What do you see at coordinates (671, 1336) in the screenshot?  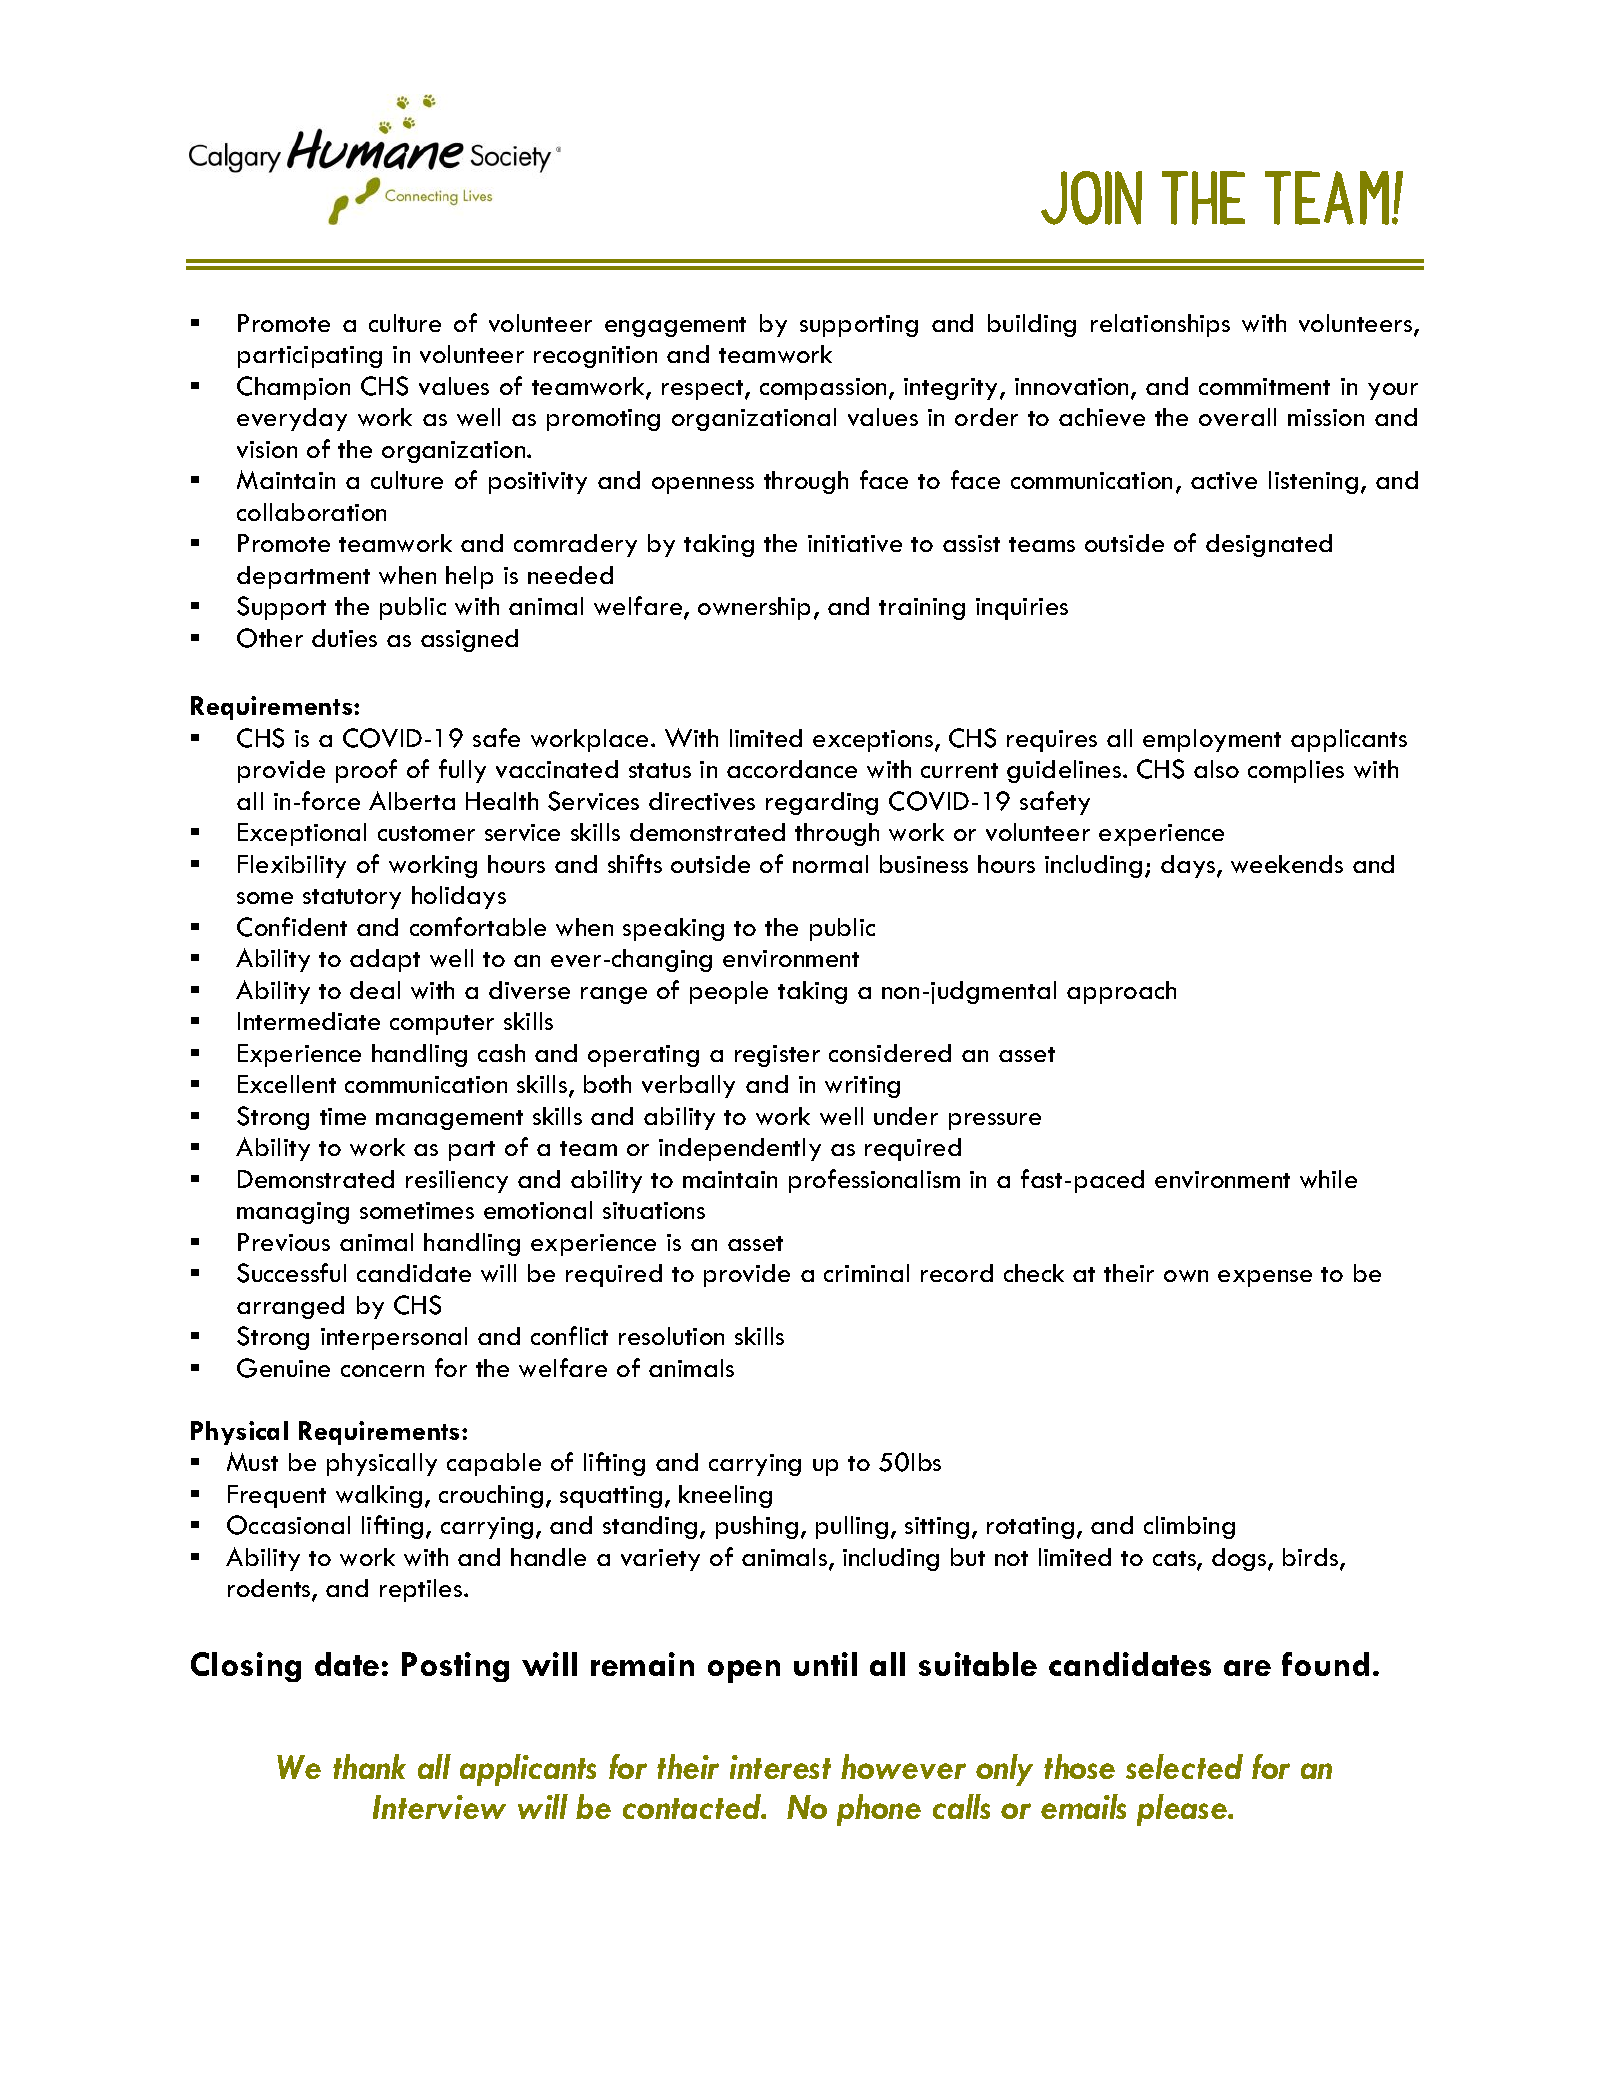 I see `resolution` at bounding box center [671, 1336].
